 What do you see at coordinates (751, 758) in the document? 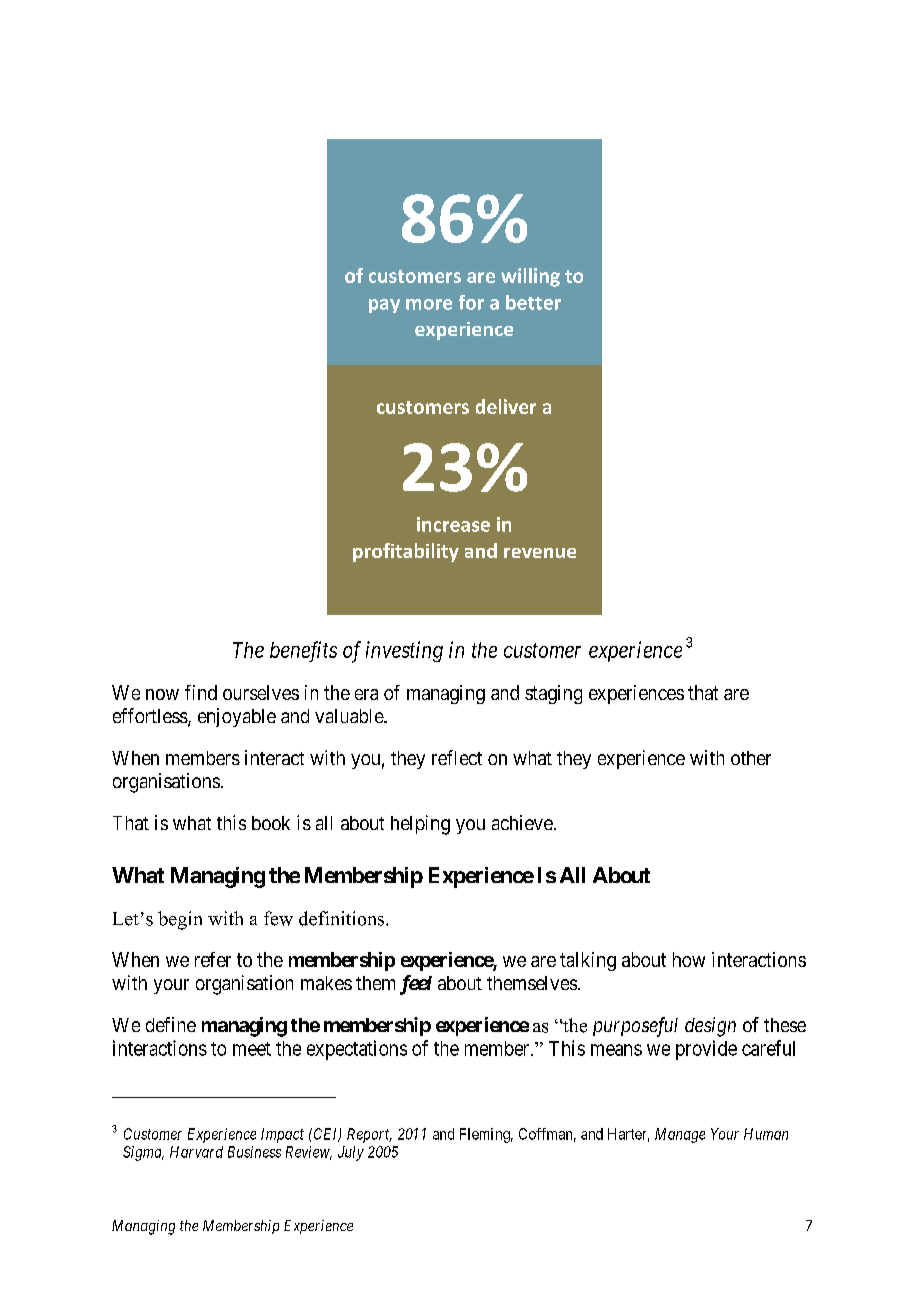
I see `other` at bounding box center [751, 758].
